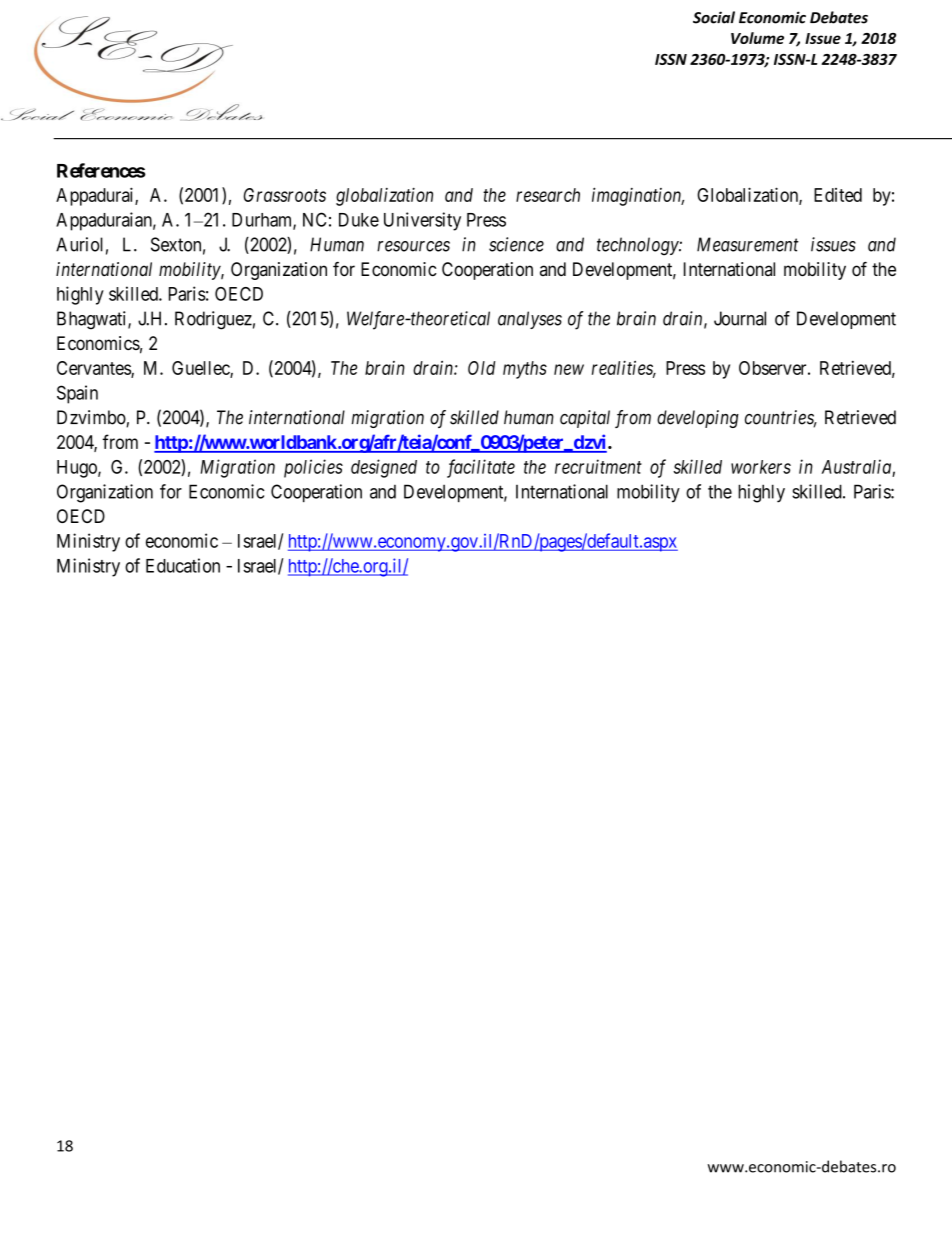 The width and height of the document is (952, 1233). Describe the element at coordinates (285, 195) in the document. I see `Grassroots` at that location.
